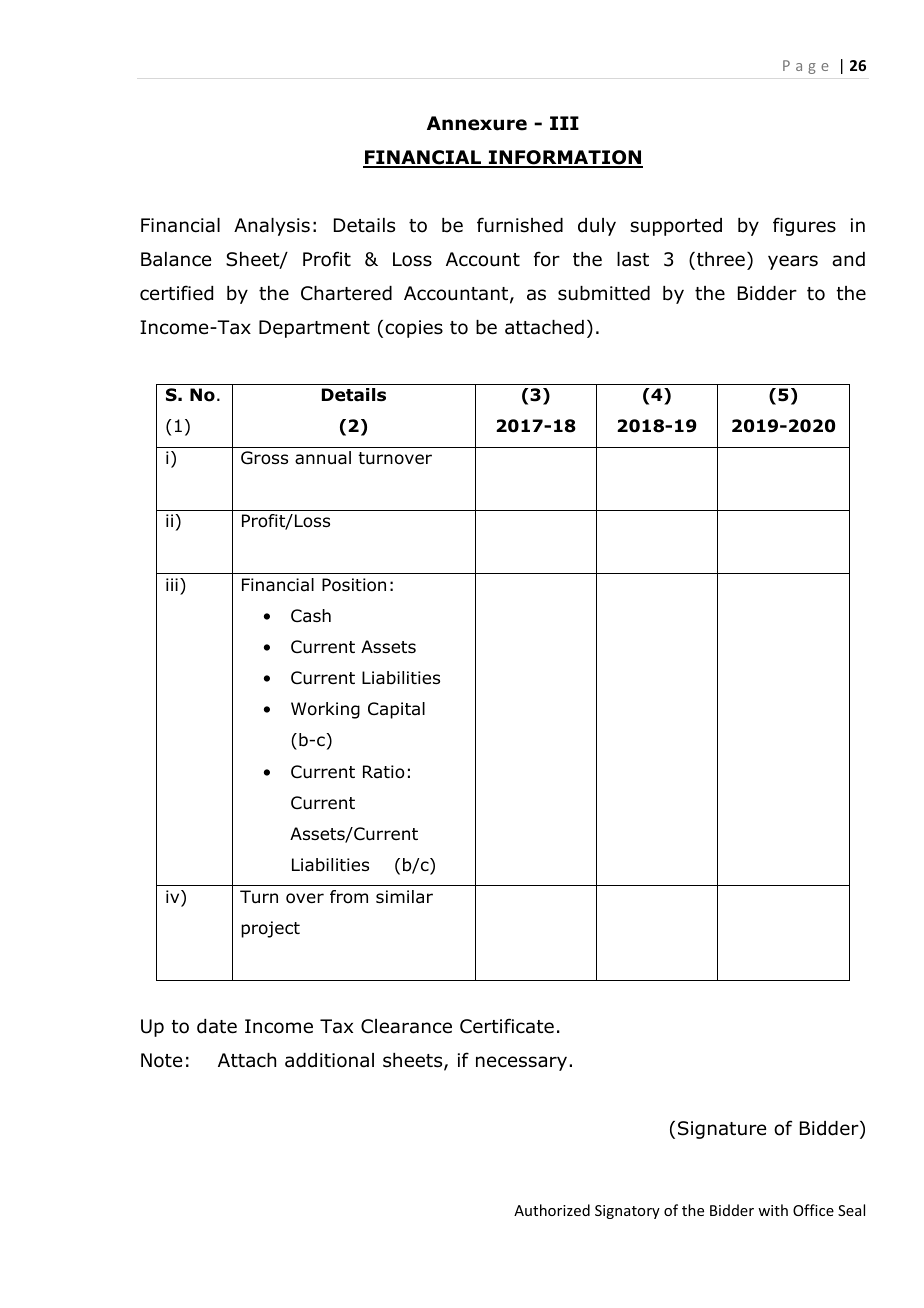 Image resolution: width=924 pixels, height=1308 pixels. Describe the element at coordinates (311, 616) in the screenshot. I see `Cash` at that location.
